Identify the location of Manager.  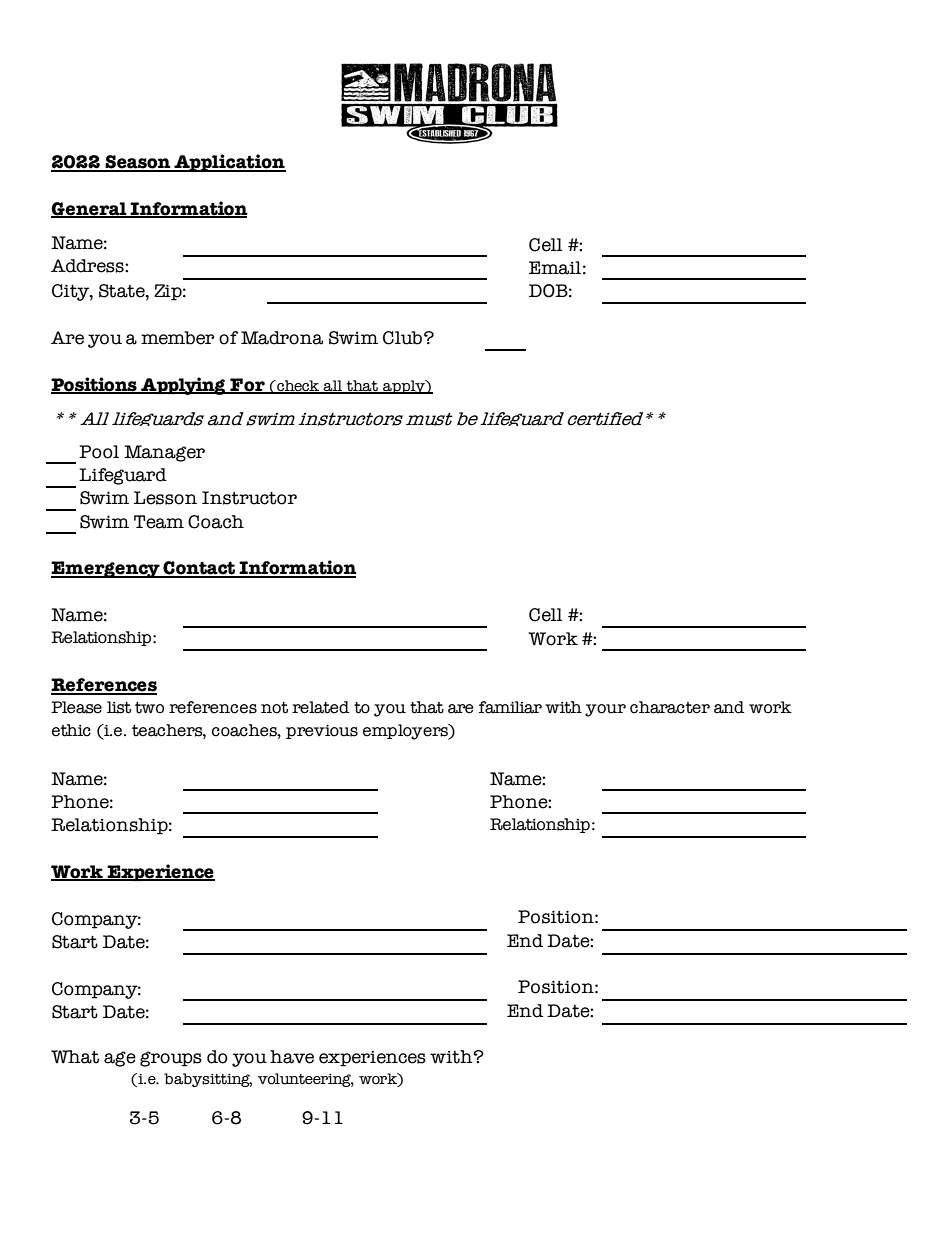
(164, 453).
